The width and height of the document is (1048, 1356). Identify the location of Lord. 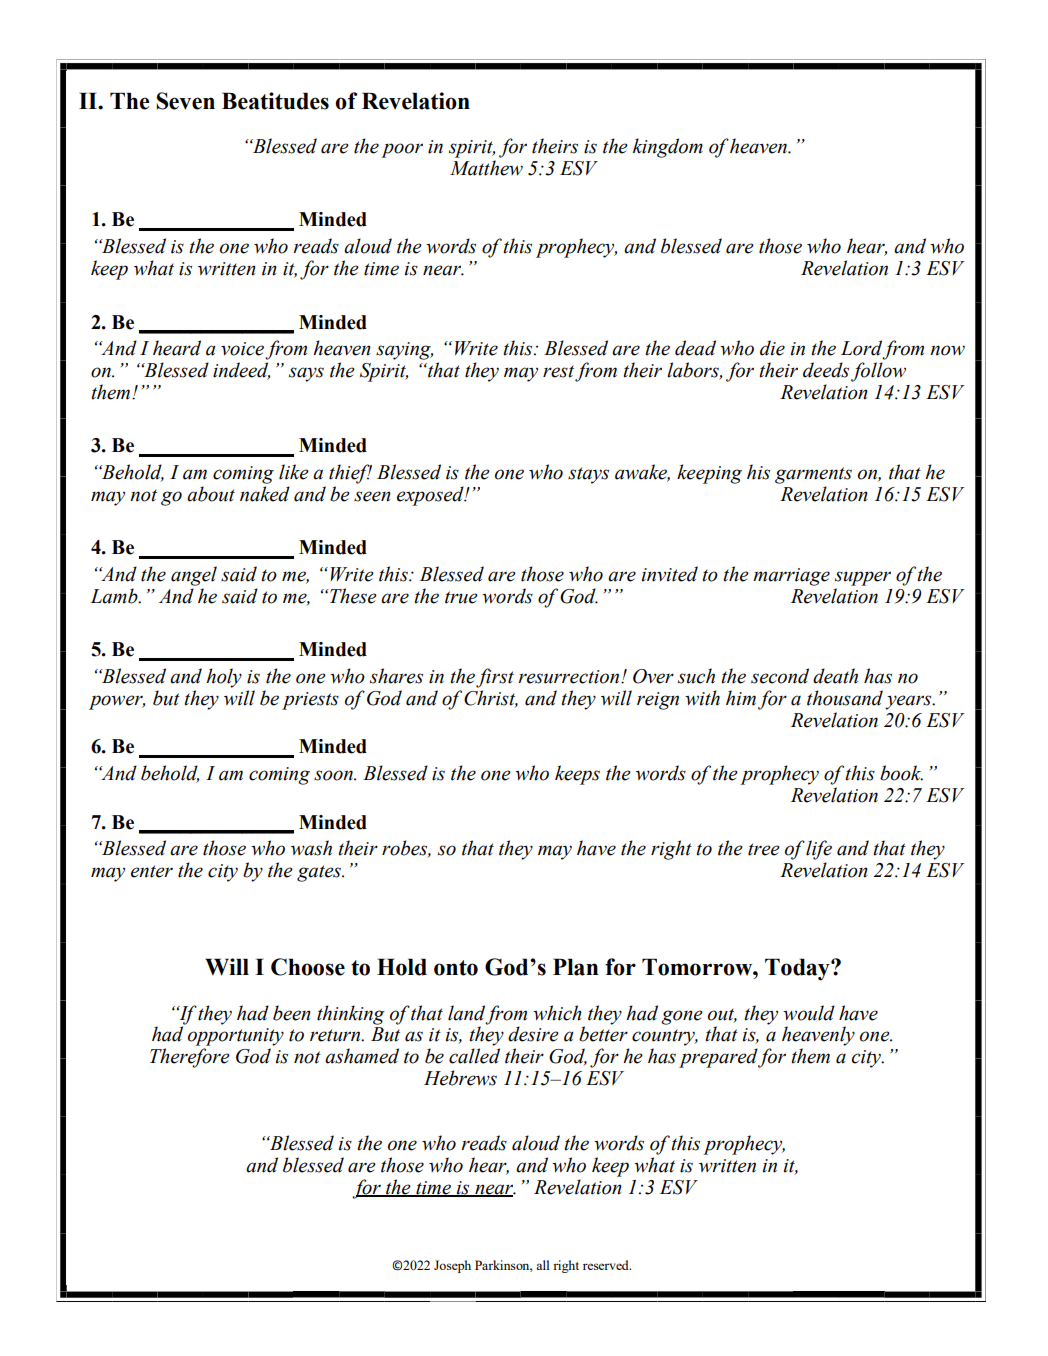
(861, 348).
